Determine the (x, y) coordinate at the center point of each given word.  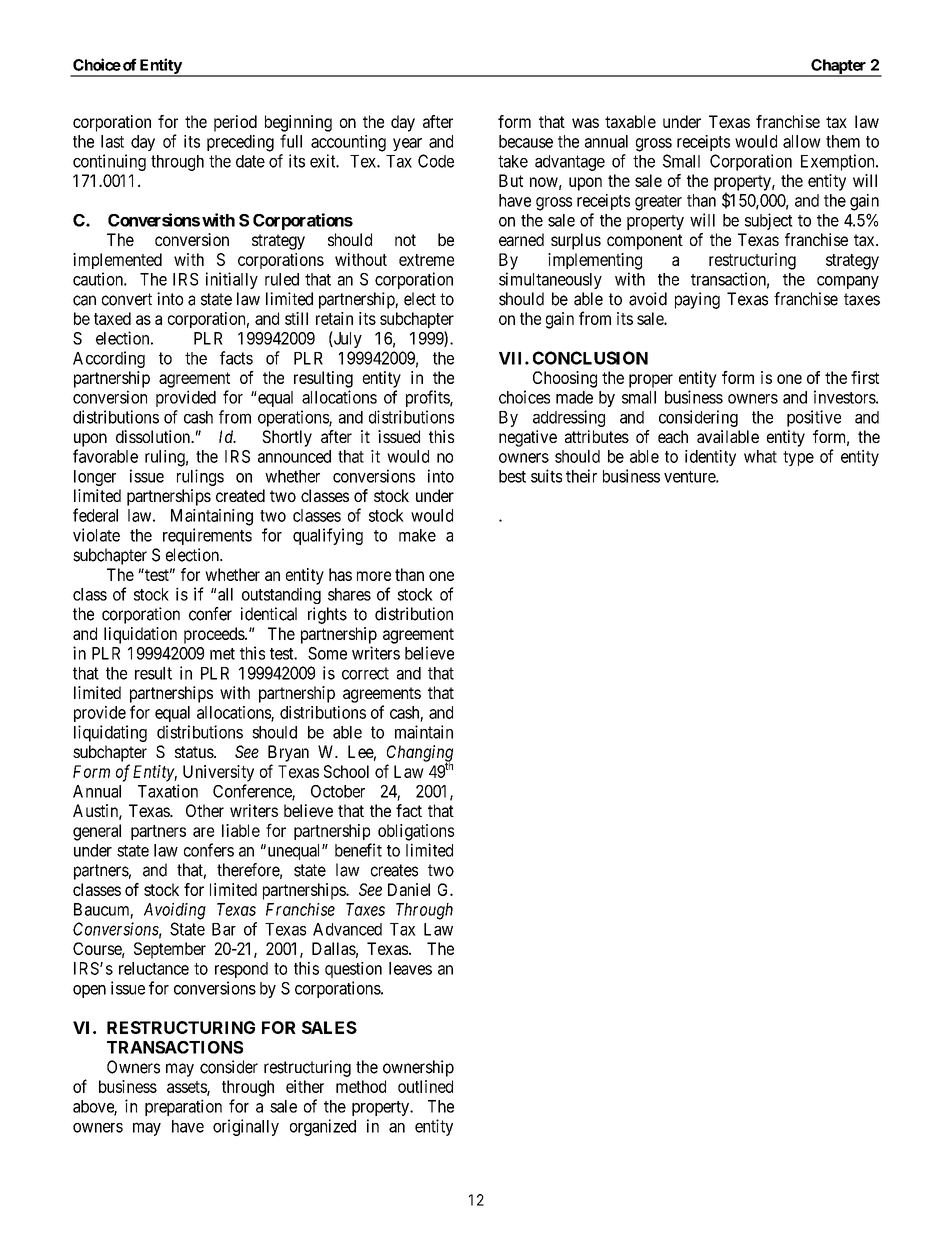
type (798, 458)
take (513, 161)
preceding (240, 143)
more (374, 576)
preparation (183, 1107)
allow (802, 141)
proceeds (215, 635)
